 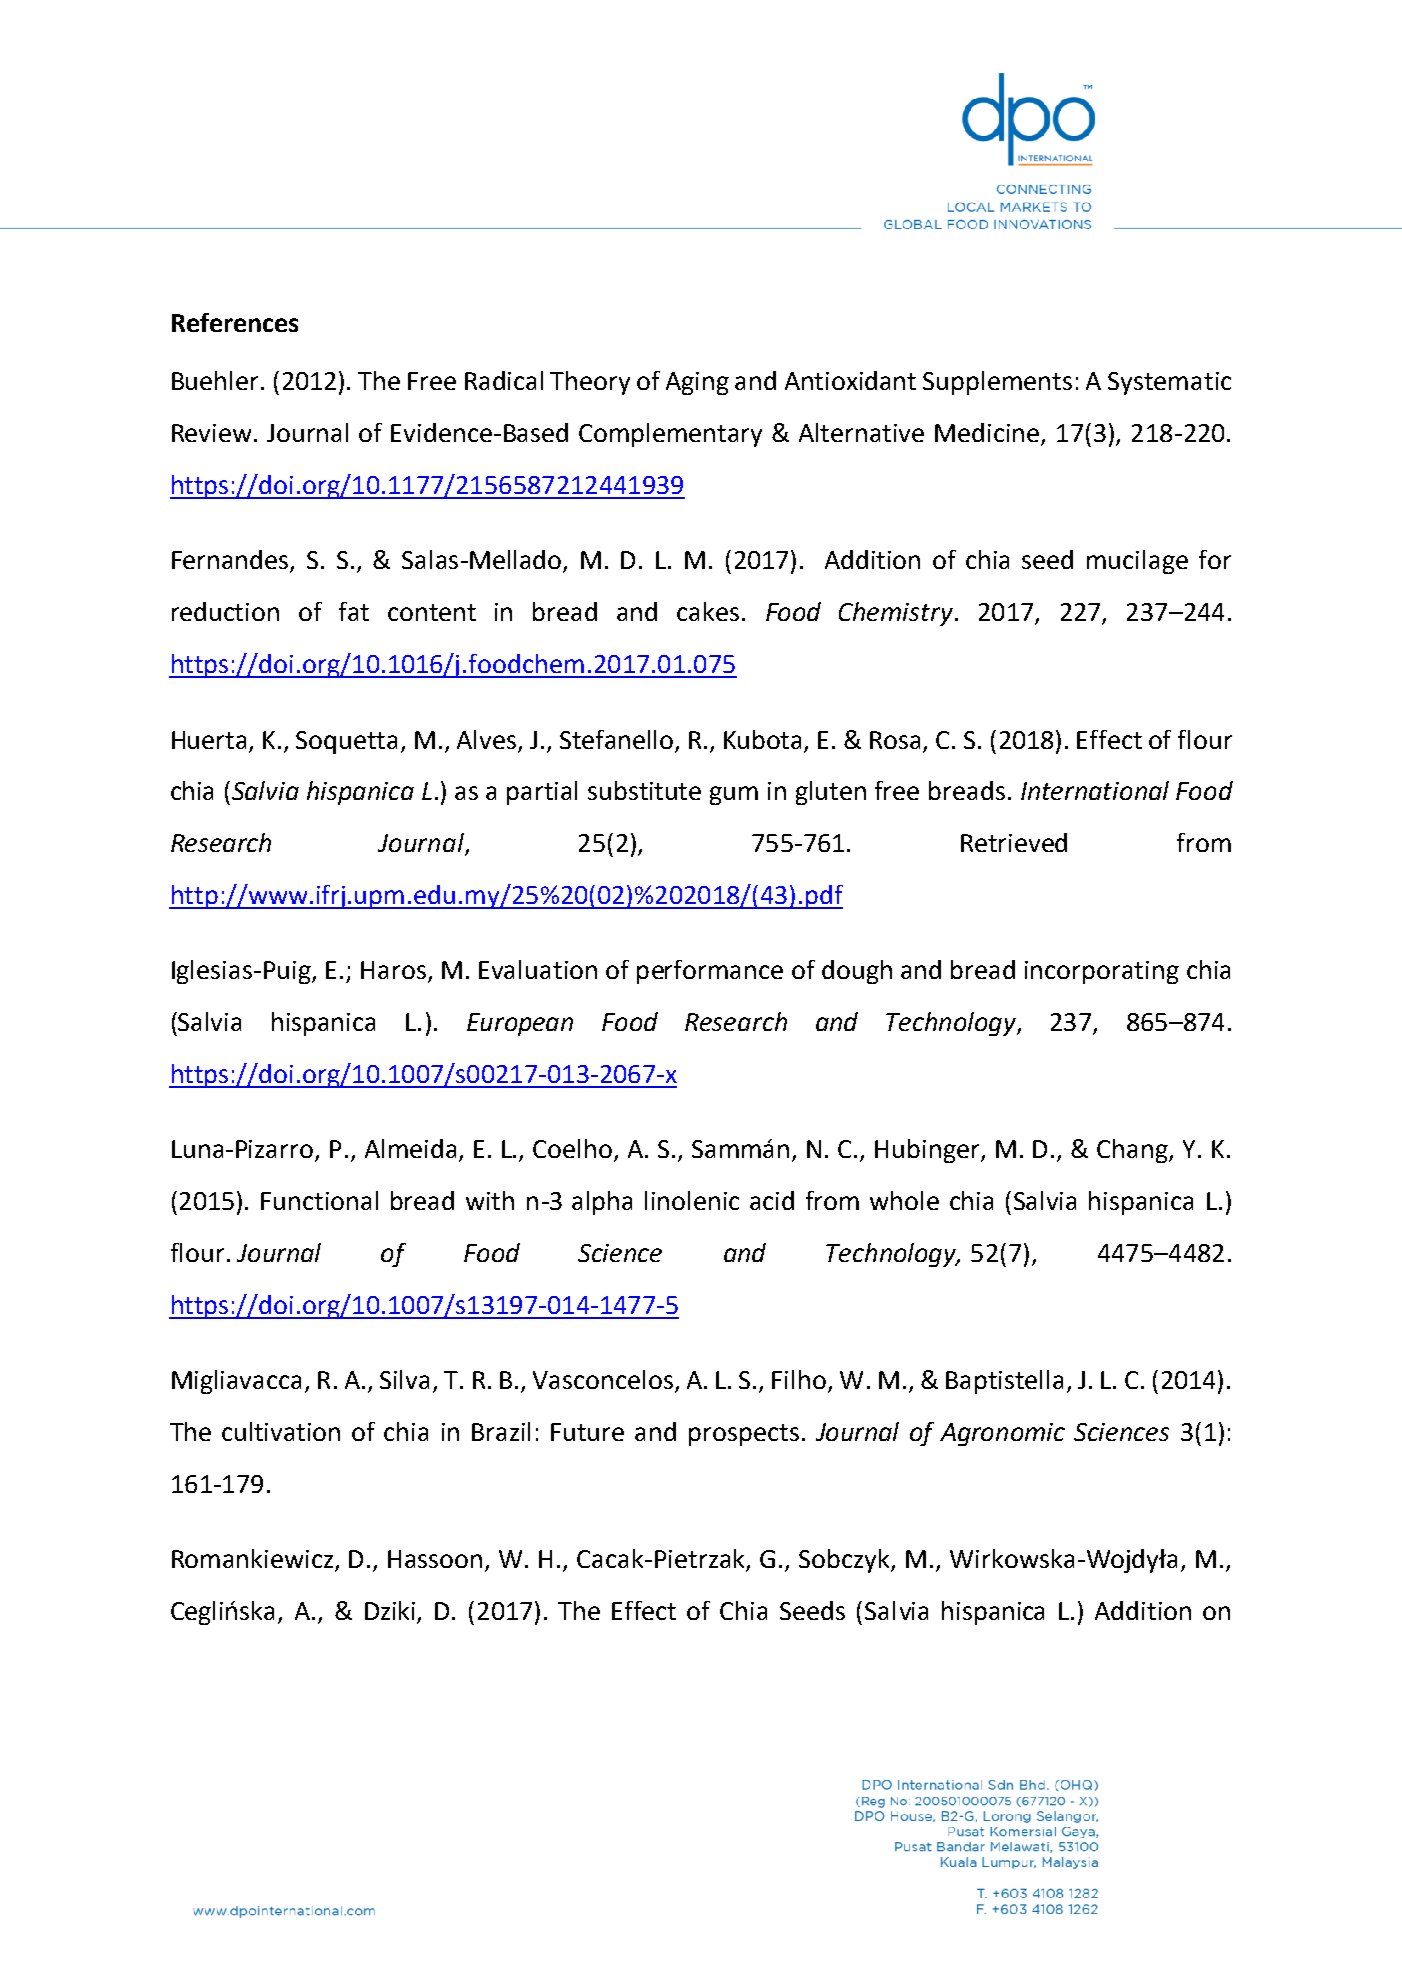 I want to click on International, so click(x=1095, y=790).
